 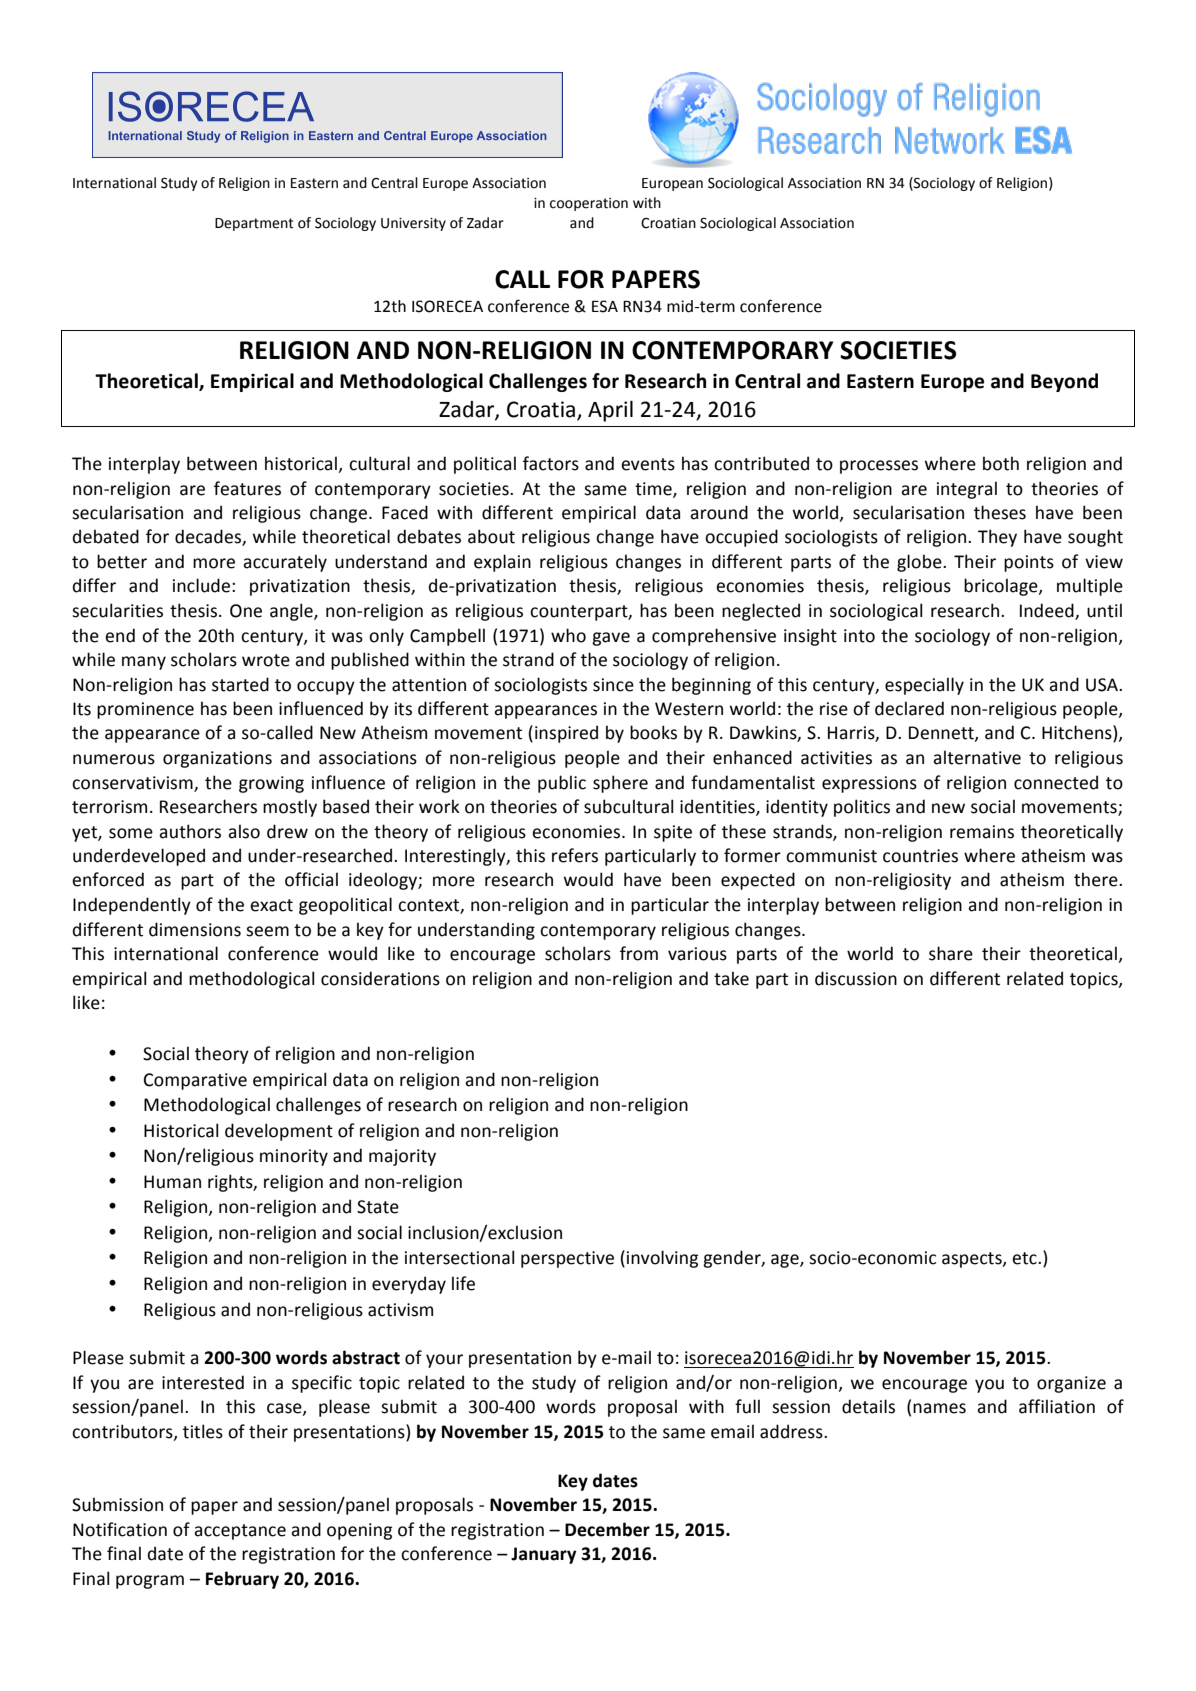 What do you see at coordinates (575, 855) in the screenshot?
I see `refers` at bounding box center [575, 855].
